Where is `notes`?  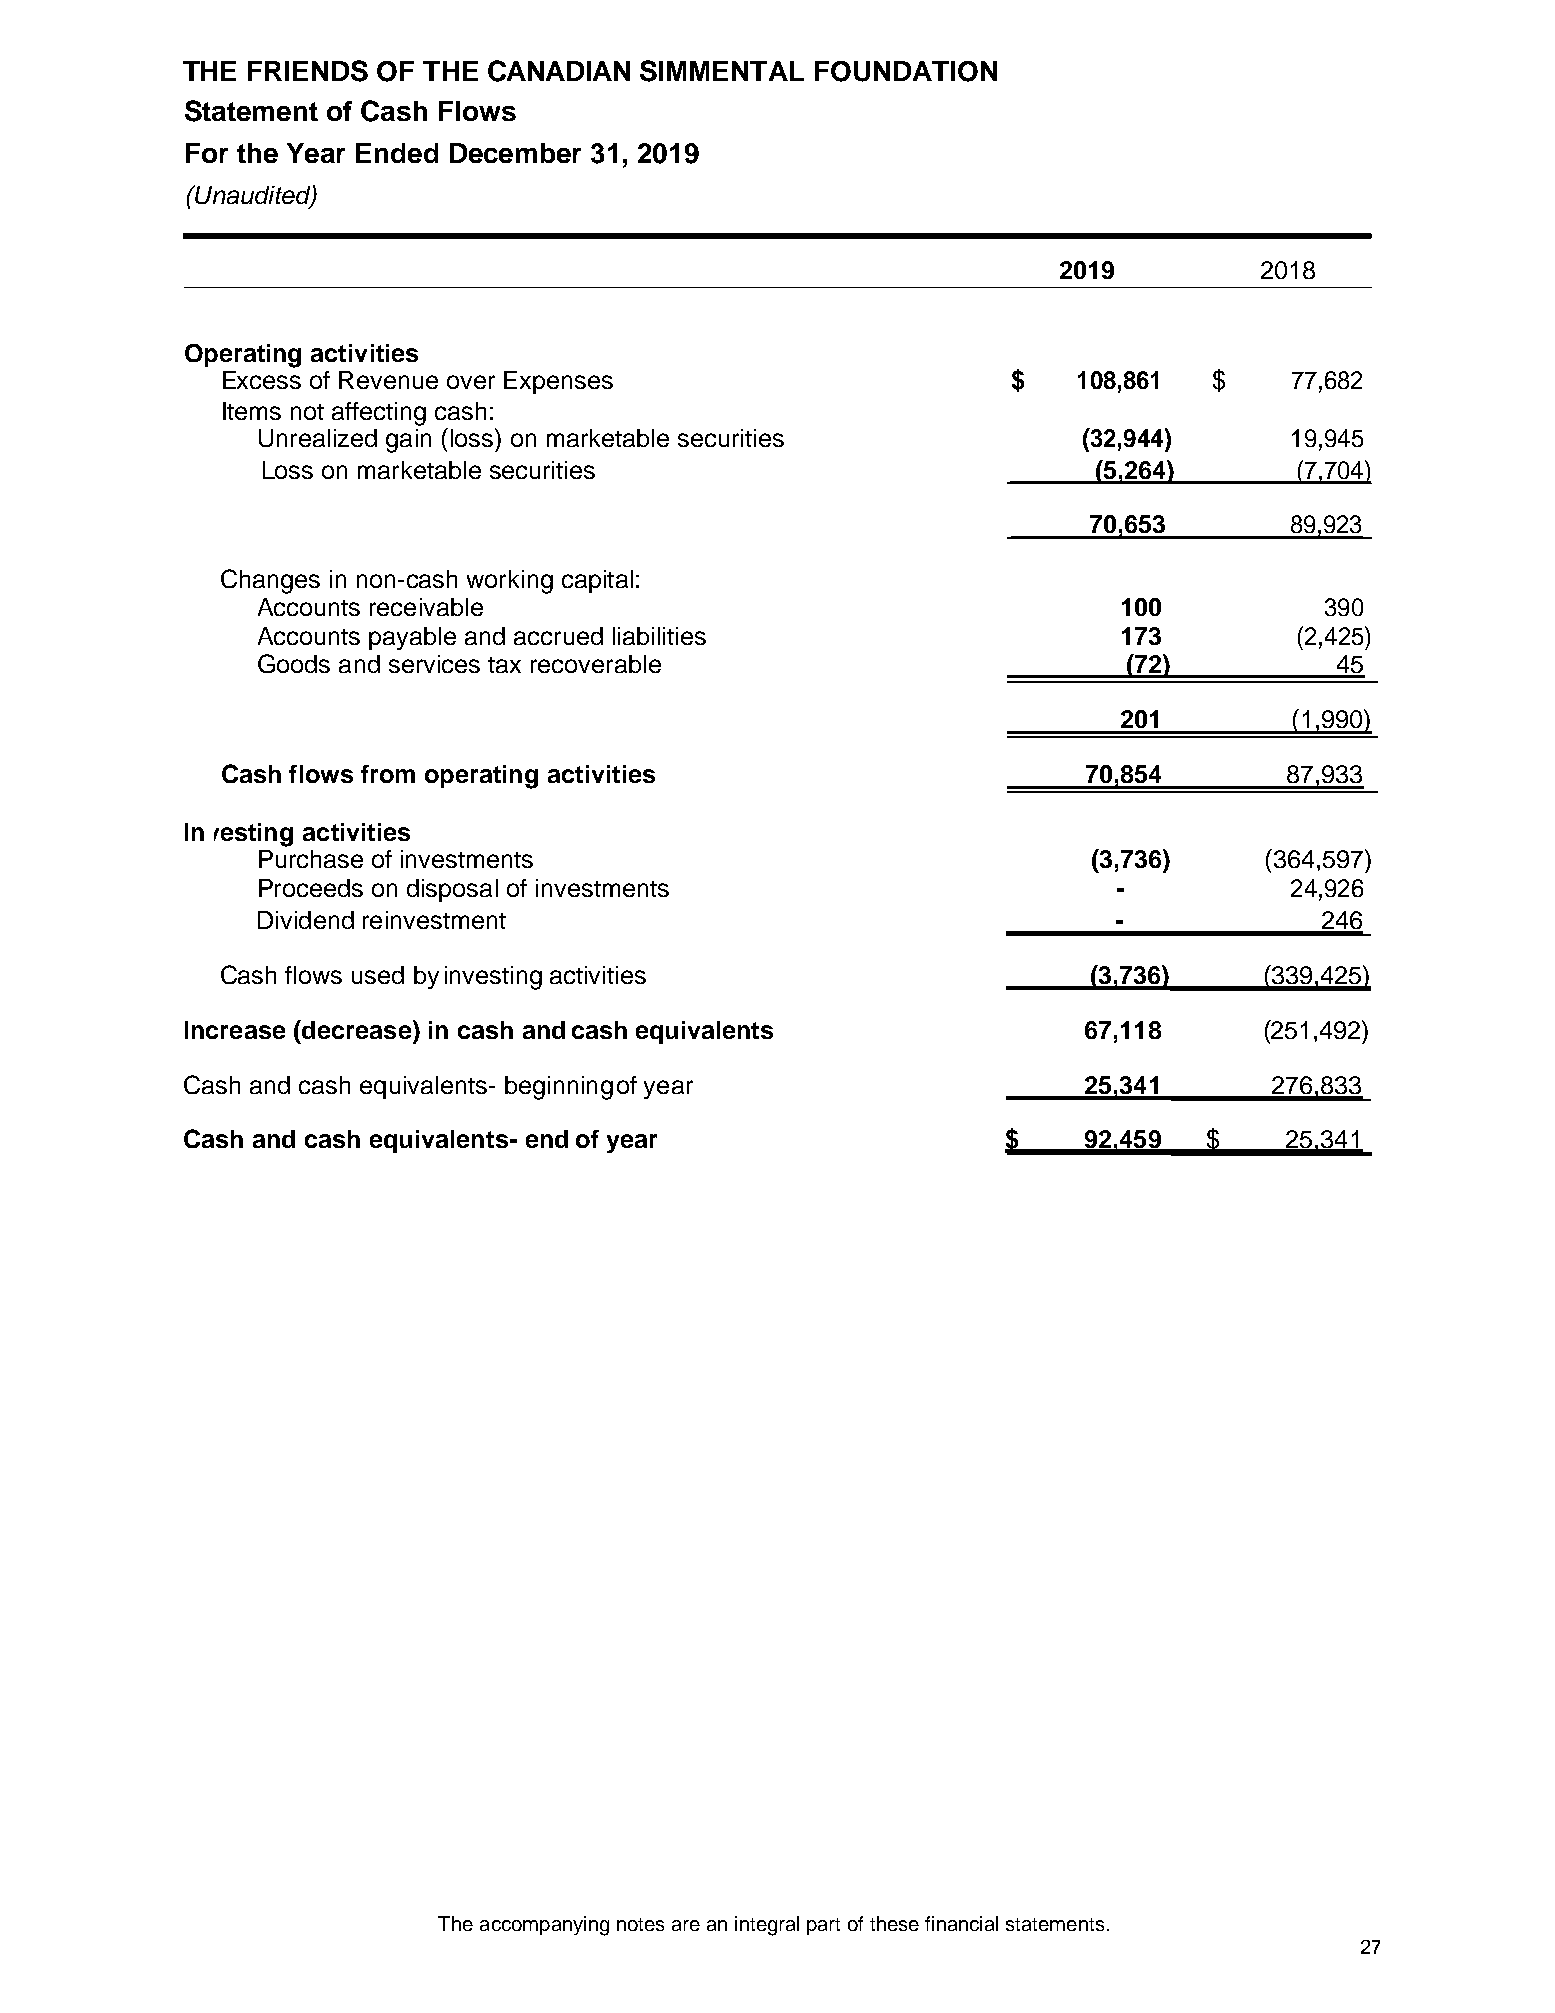
notes is located at coordinates (640, 1924).
